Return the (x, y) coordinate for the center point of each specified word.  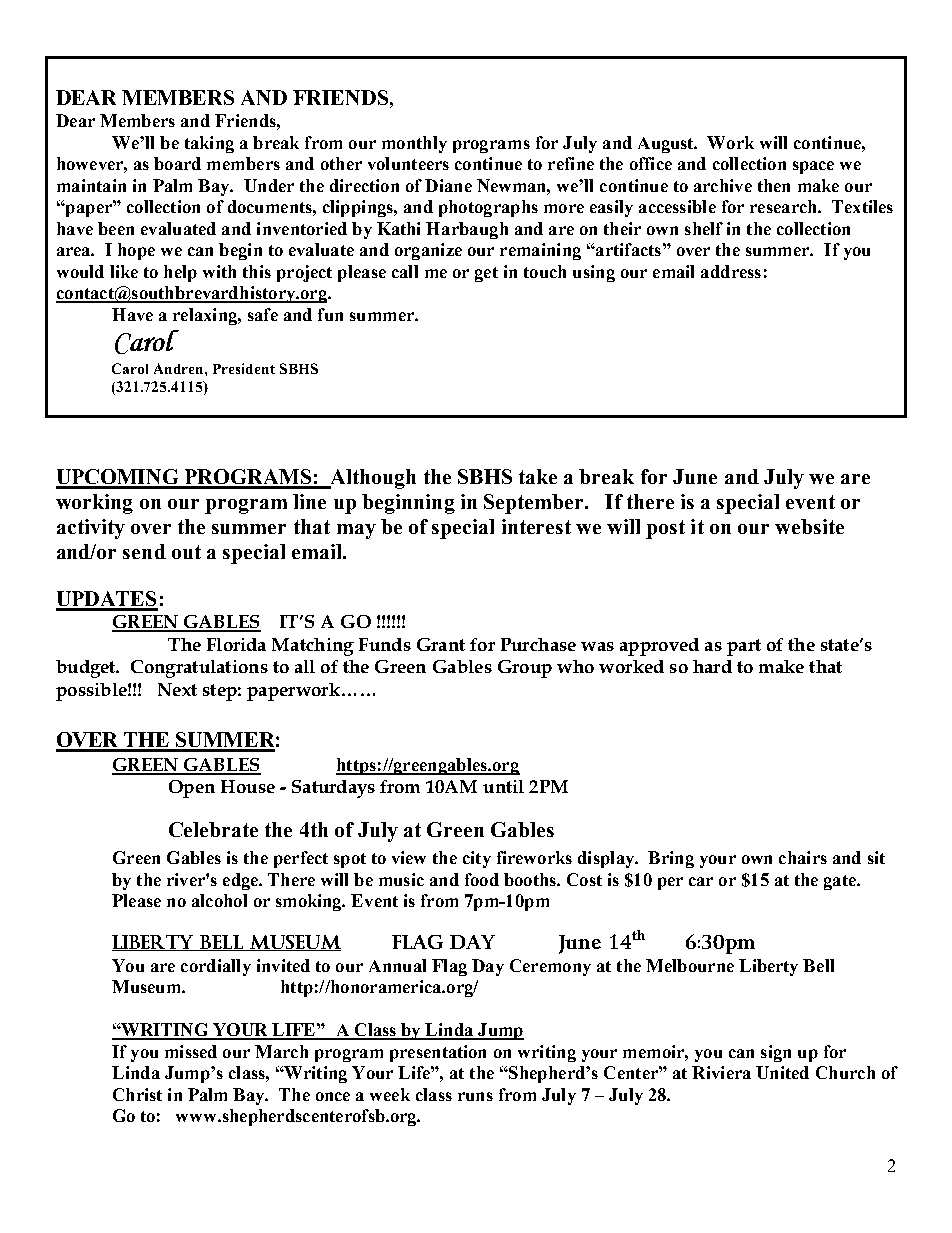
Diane (448, 185)
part (744, 647)
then (774, 185)
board (177, 163)
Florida (236, 644)
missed (191, 1051)
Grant (441, 644)
